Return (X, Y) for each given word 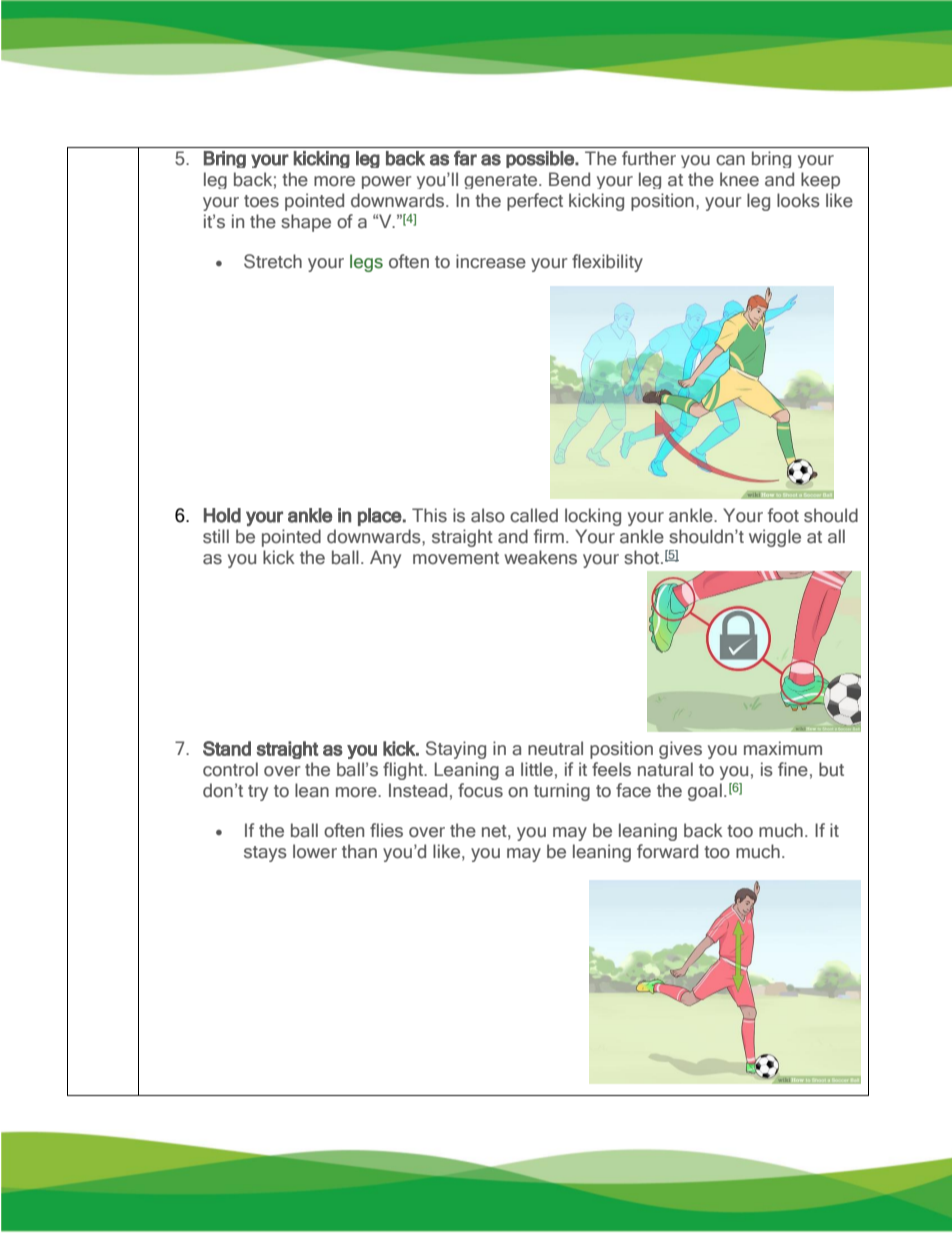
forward (667, 851)
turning (562, 792)
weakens (540, 557)
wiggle (775, 538)
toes (261, 201)
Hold (222, 515)
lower (315, 851)
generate (502, 181)
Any (385, 559)
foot (783, 515)
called (534, 515)
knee (739, 179)
